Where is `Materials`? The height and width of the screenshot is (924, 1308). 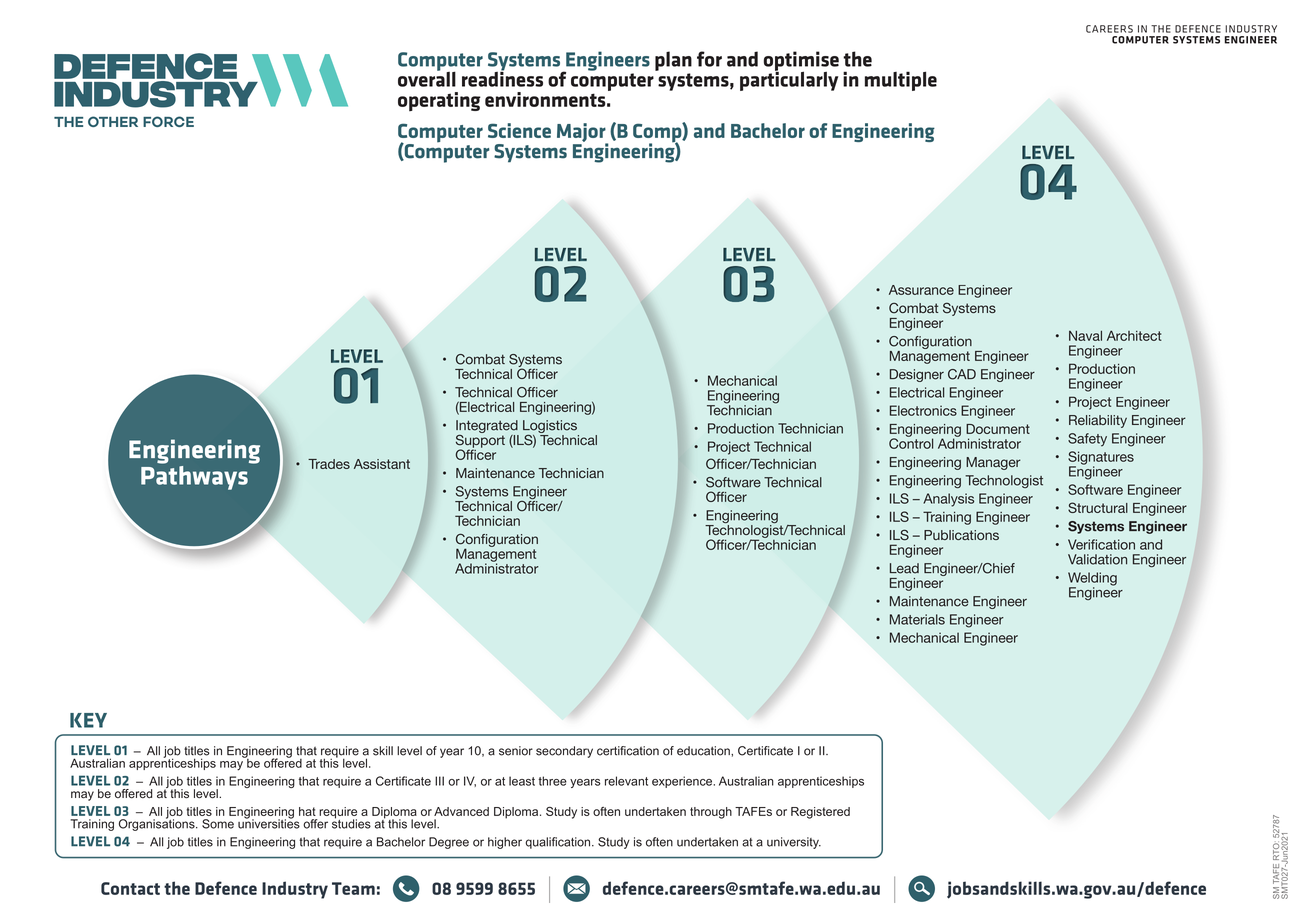
Materials is located at coordinates (917, 619).
